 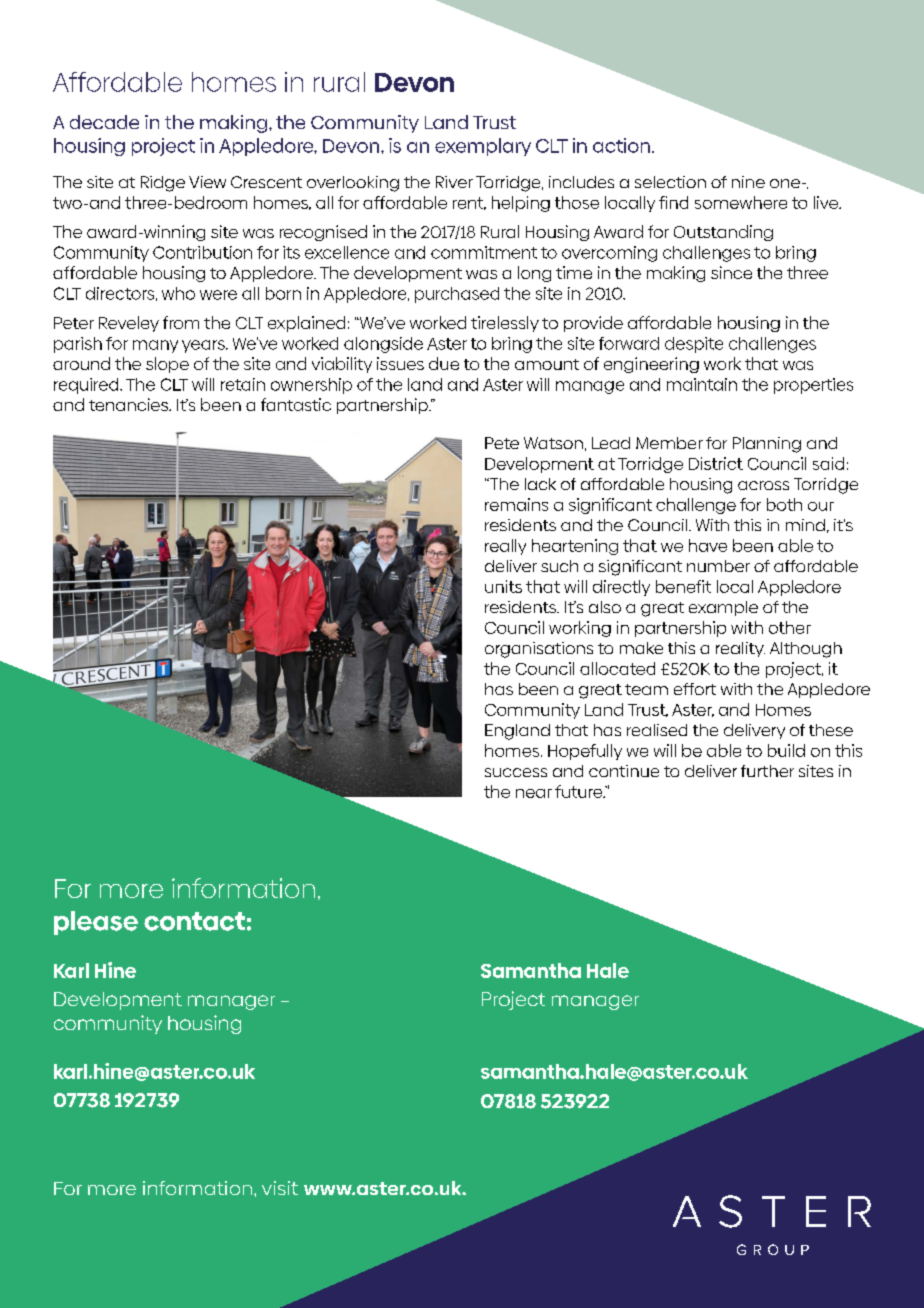 What do you see at coordinates (763, 485) in the screenshot?
I see `across` at bounding box center [763, 485].
